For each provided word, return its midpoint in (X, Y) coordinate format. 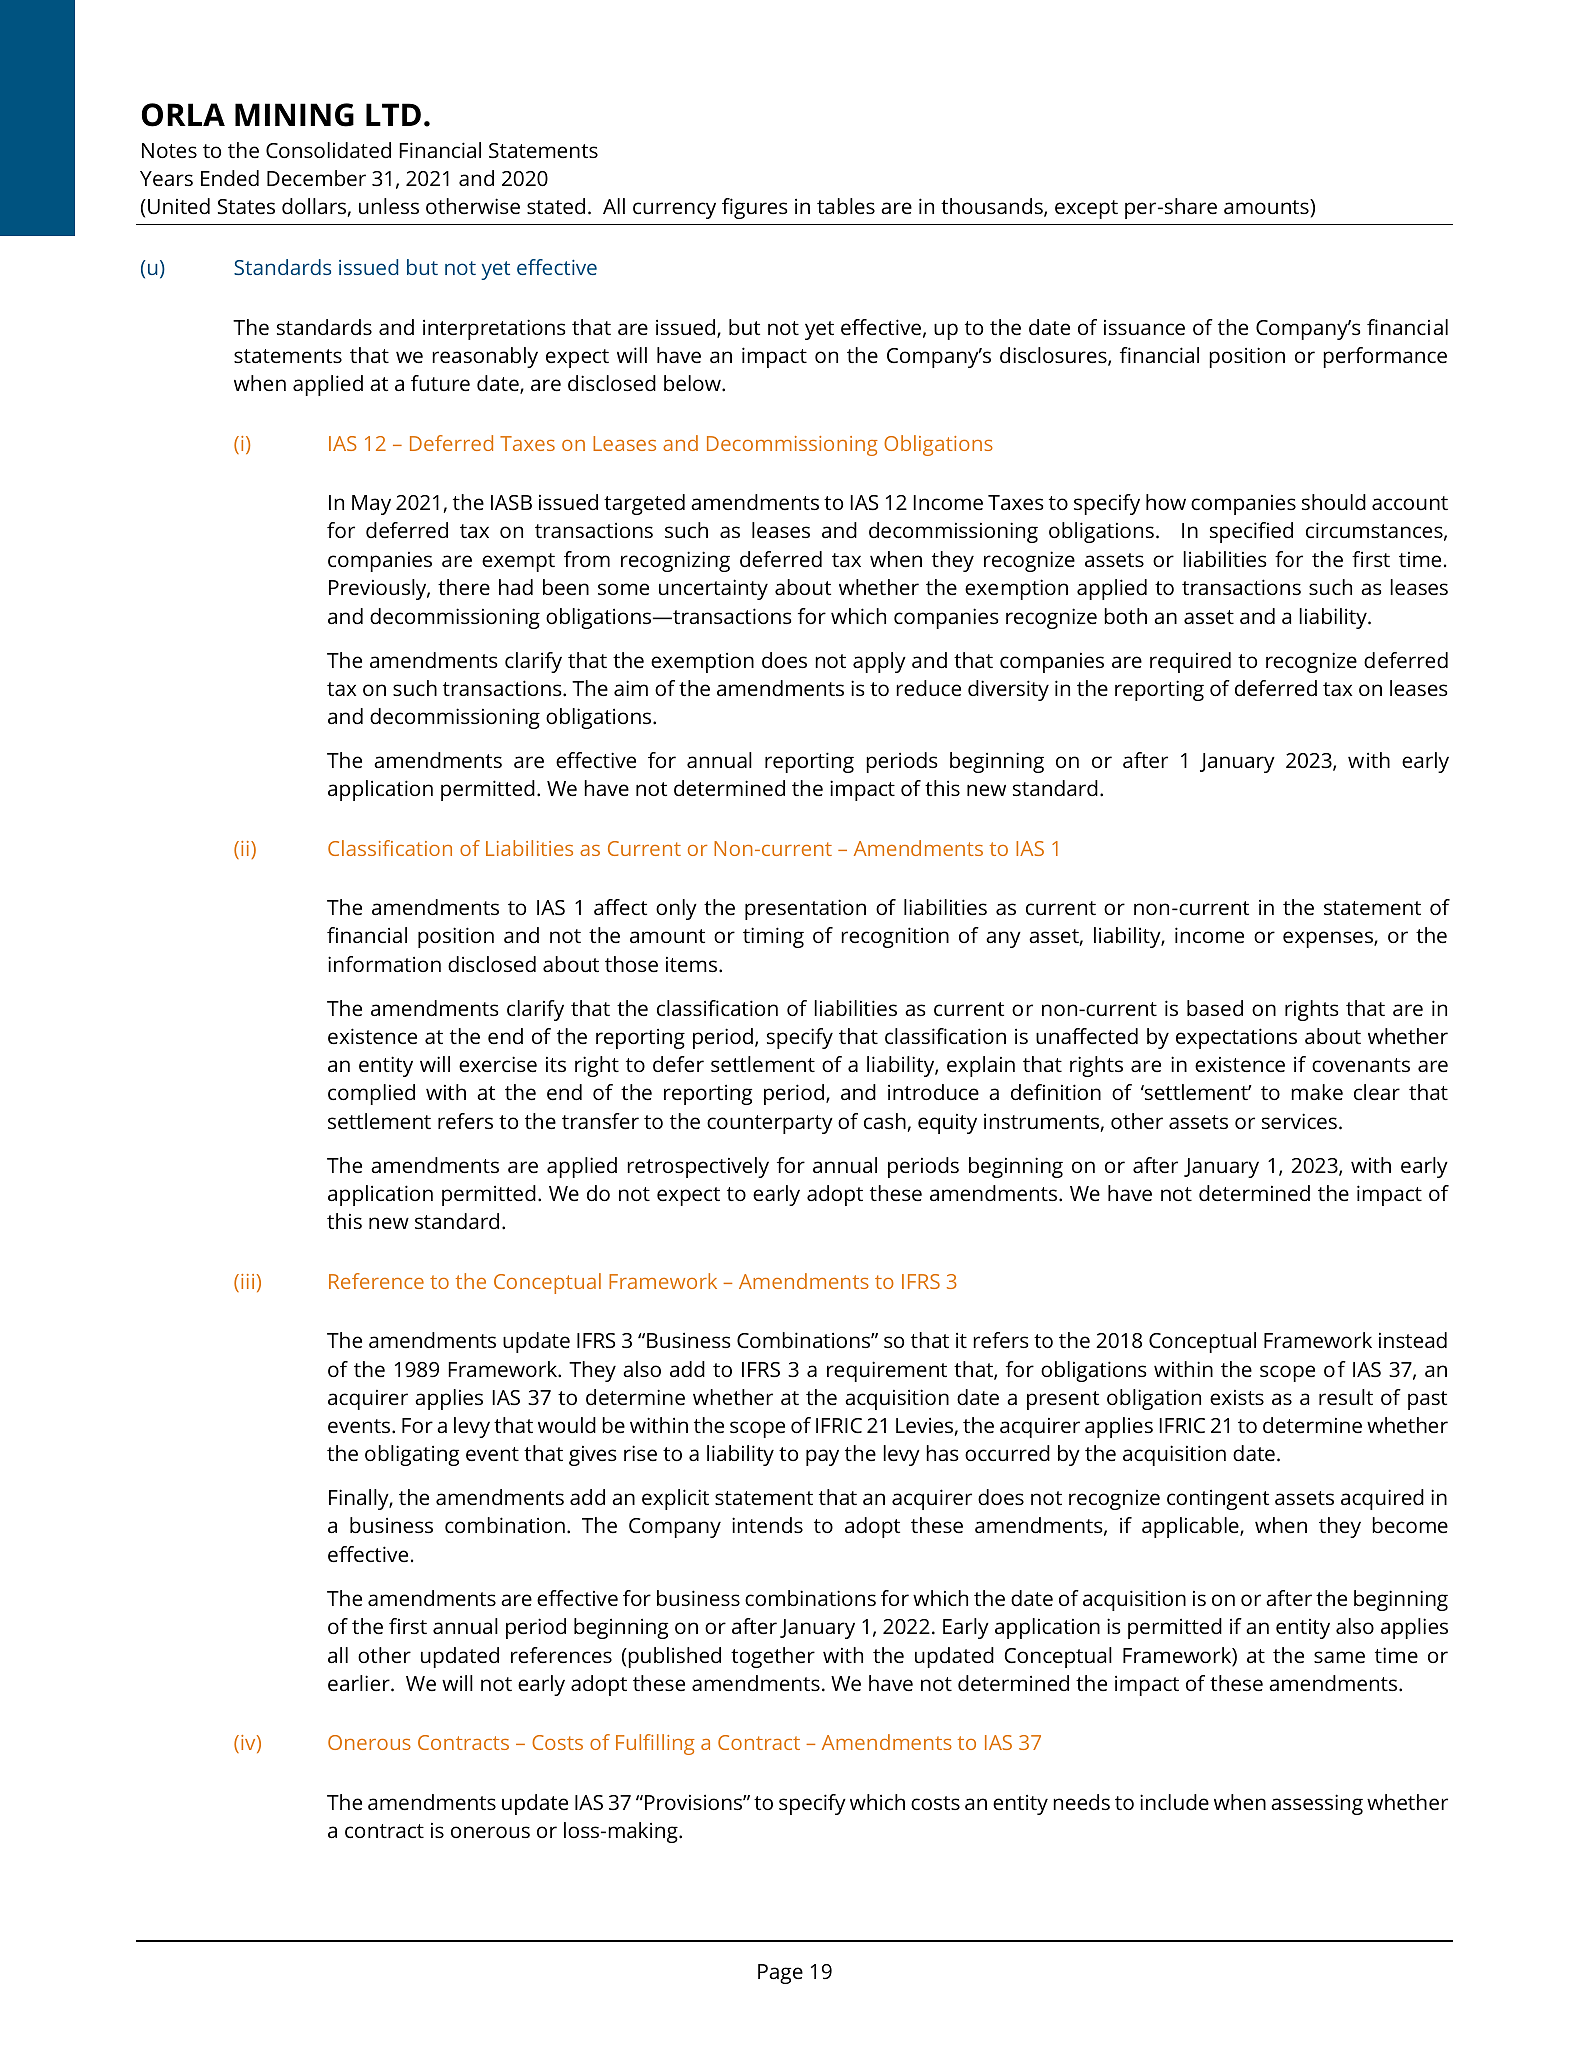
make (1317, 1092)
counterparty (770, 1124)
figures (754, 208)
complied (371, 1094)
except (1086, 209)
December (316, 178)
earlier (360, 1683)
